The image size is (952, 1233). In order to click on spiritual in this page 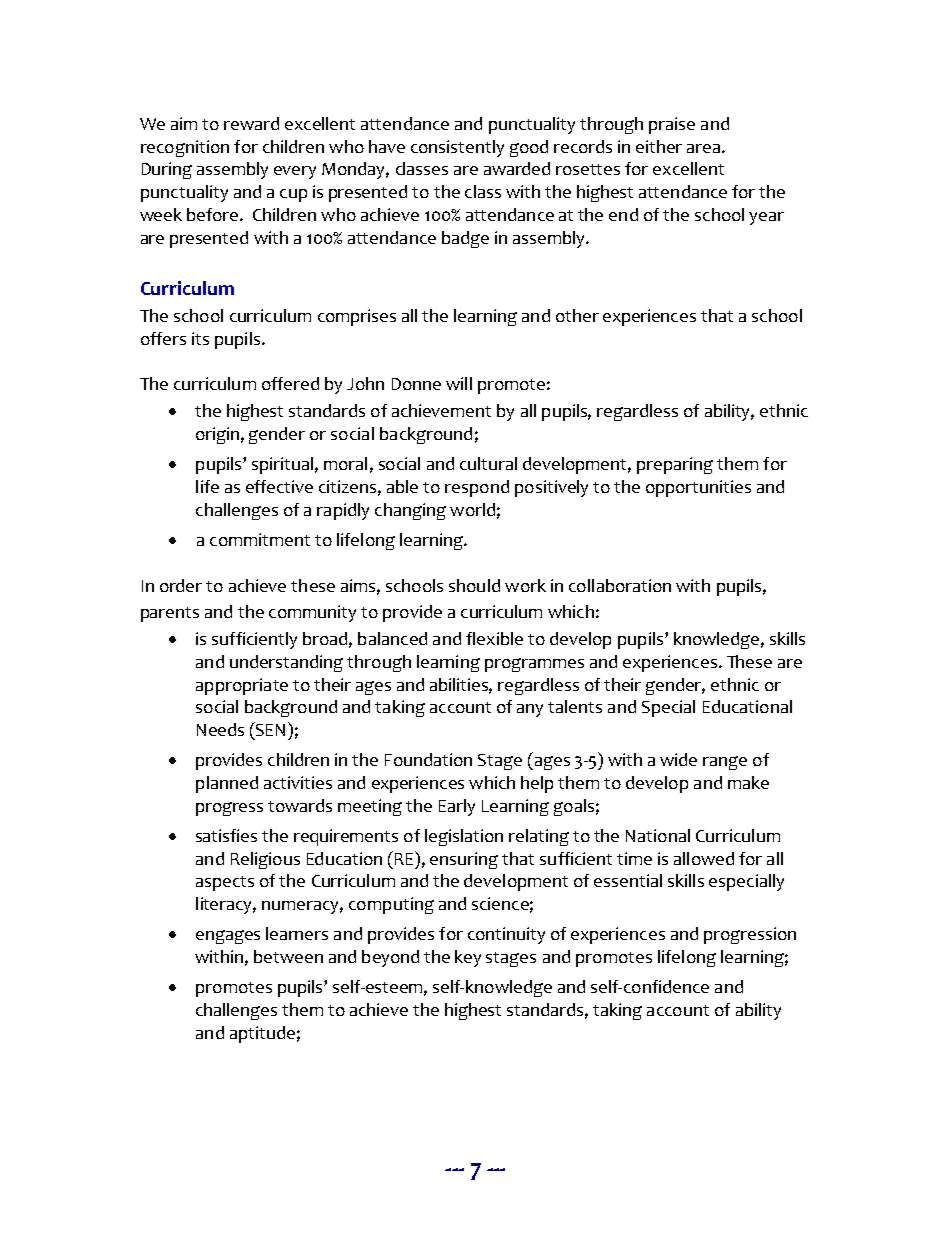, I will do `click(282, 465)`.
